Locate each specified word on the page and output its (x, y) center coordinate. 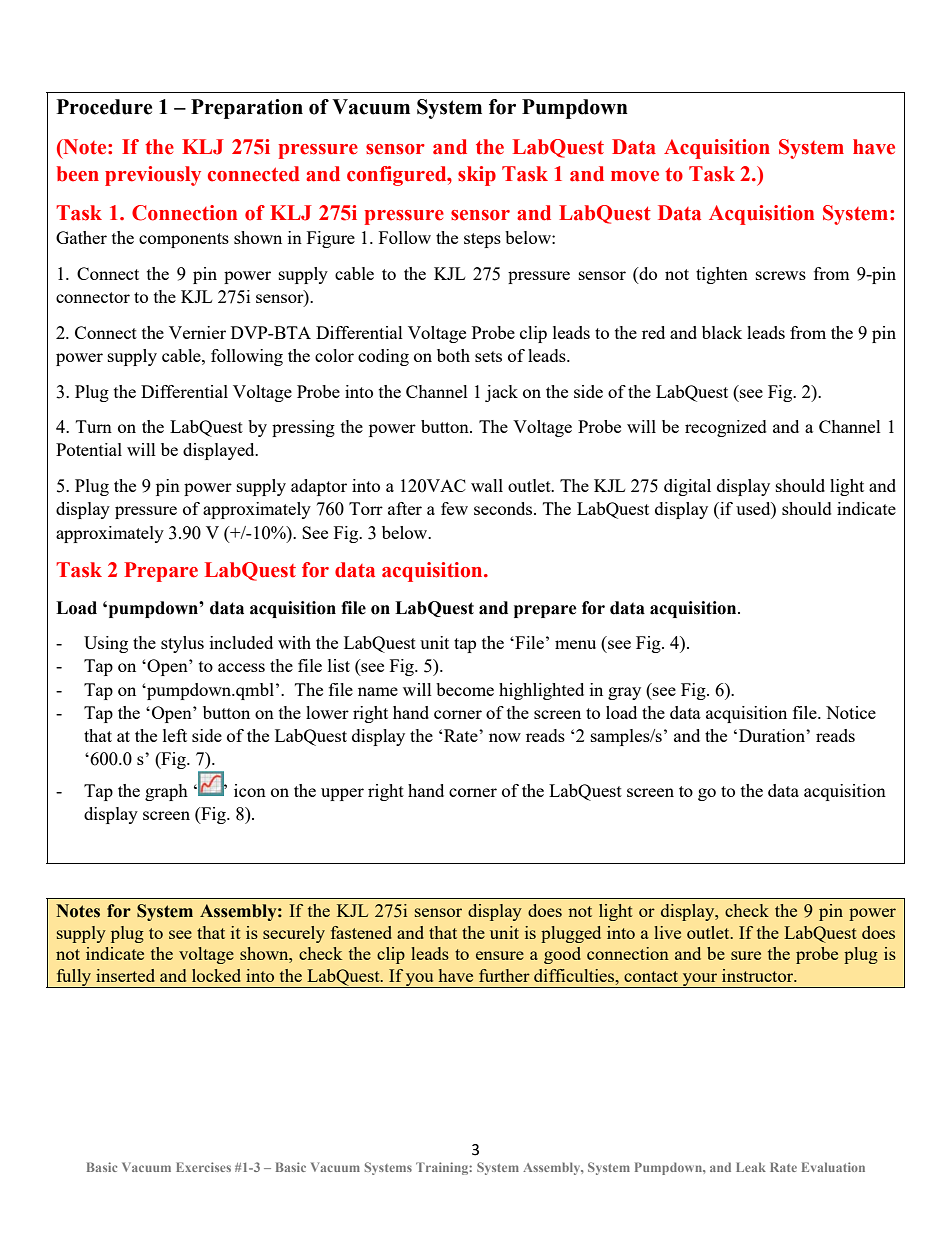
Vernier (197, 332)
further (504, 975)
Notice (851, 712)
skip (477, 176)
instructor (759, 975)
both (453, 355)
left (175, 735)
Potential (89, 449)
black (722, 332)
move (635, 176)
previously (153, 176)
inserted (125, 975)
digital (687, 487)
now (505, 737)
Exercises (203, 1167)
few (454, 508)
